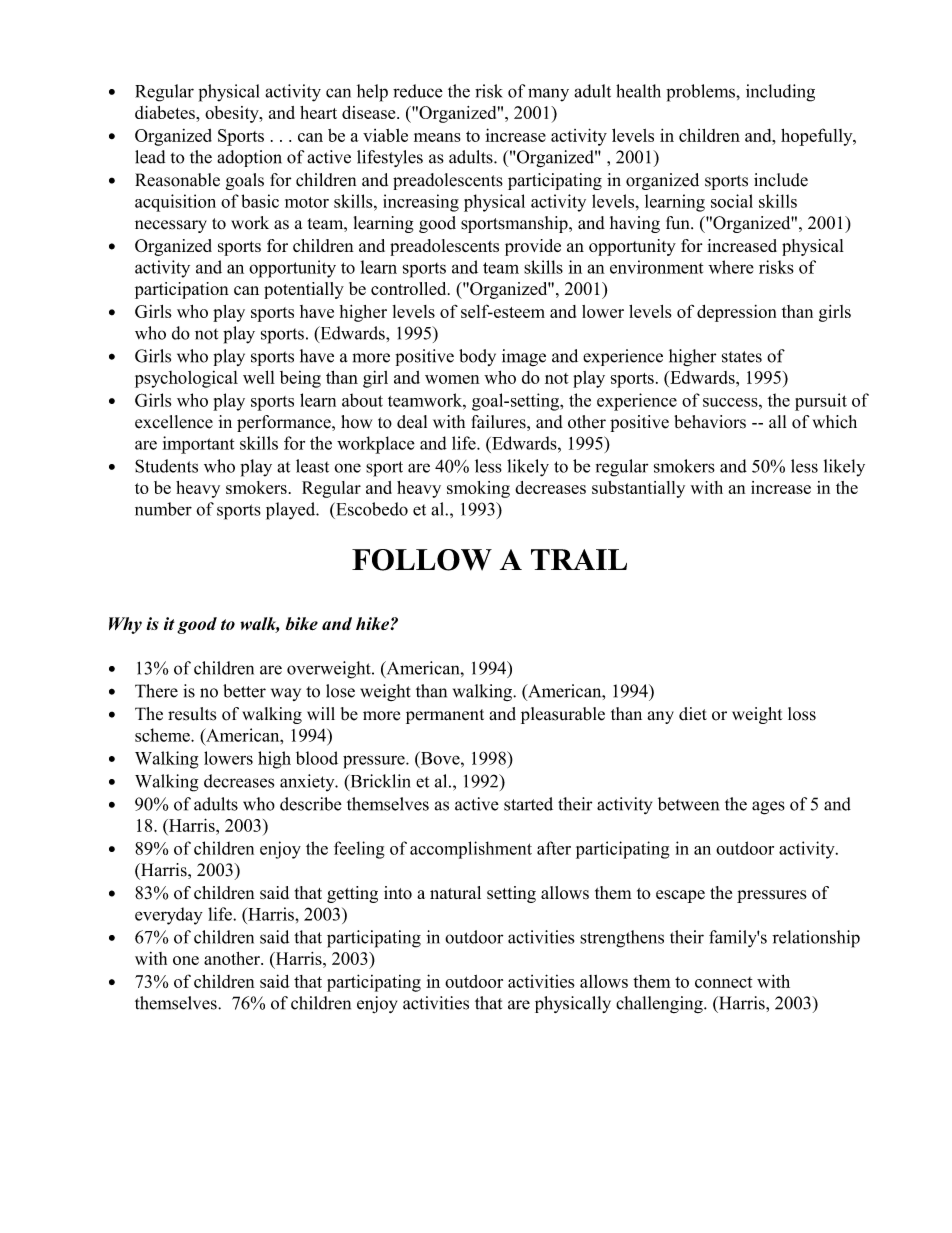 The image size is (952, 1233). Describe the element at coordinates (182, 290) in the screenshot. I see `participation` at that location.
